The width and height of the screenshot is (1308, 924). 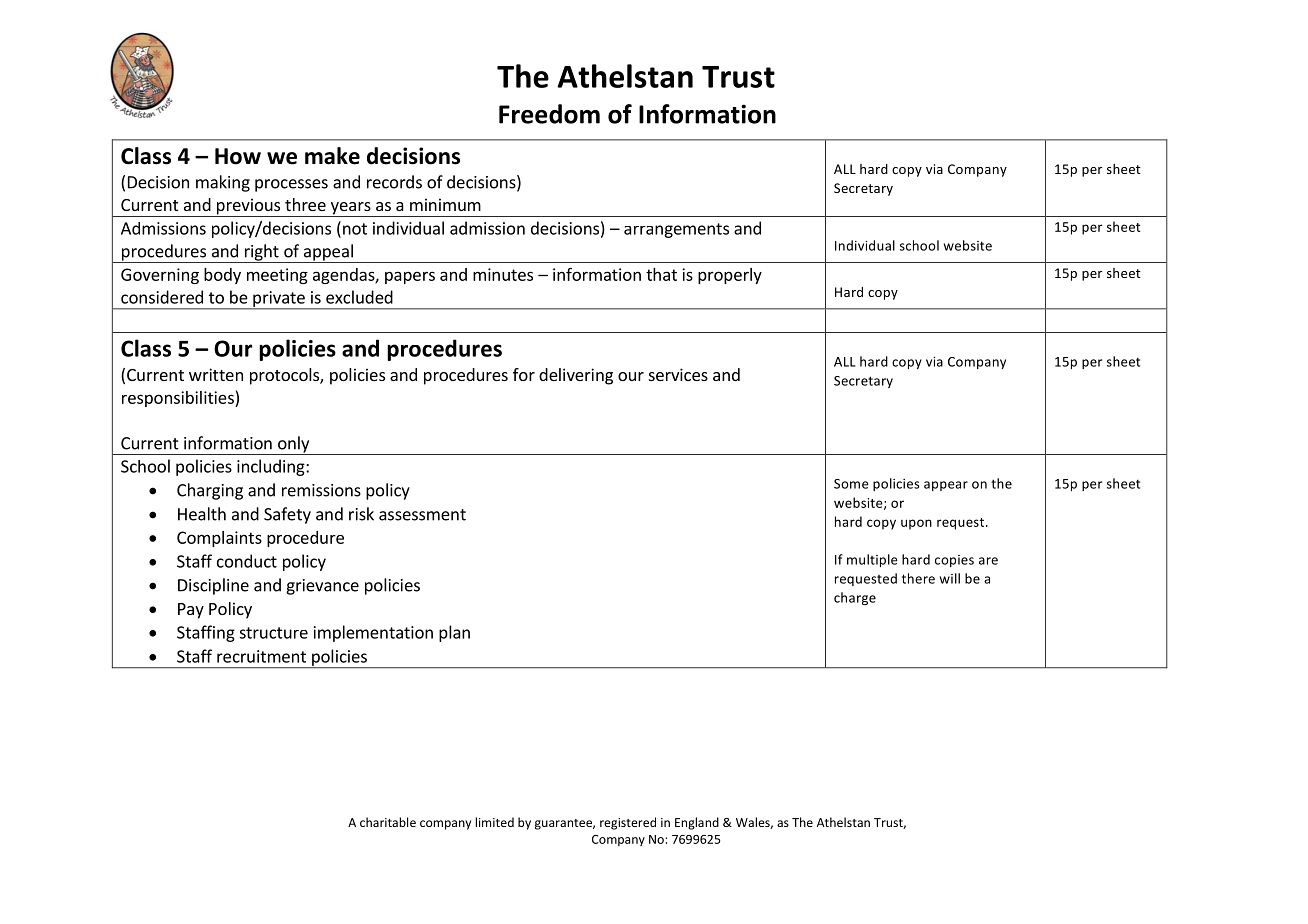 What do you see at coordinates (285, 376) in the screenshot?
I see `protocols` at bounding box center [285, 376].
